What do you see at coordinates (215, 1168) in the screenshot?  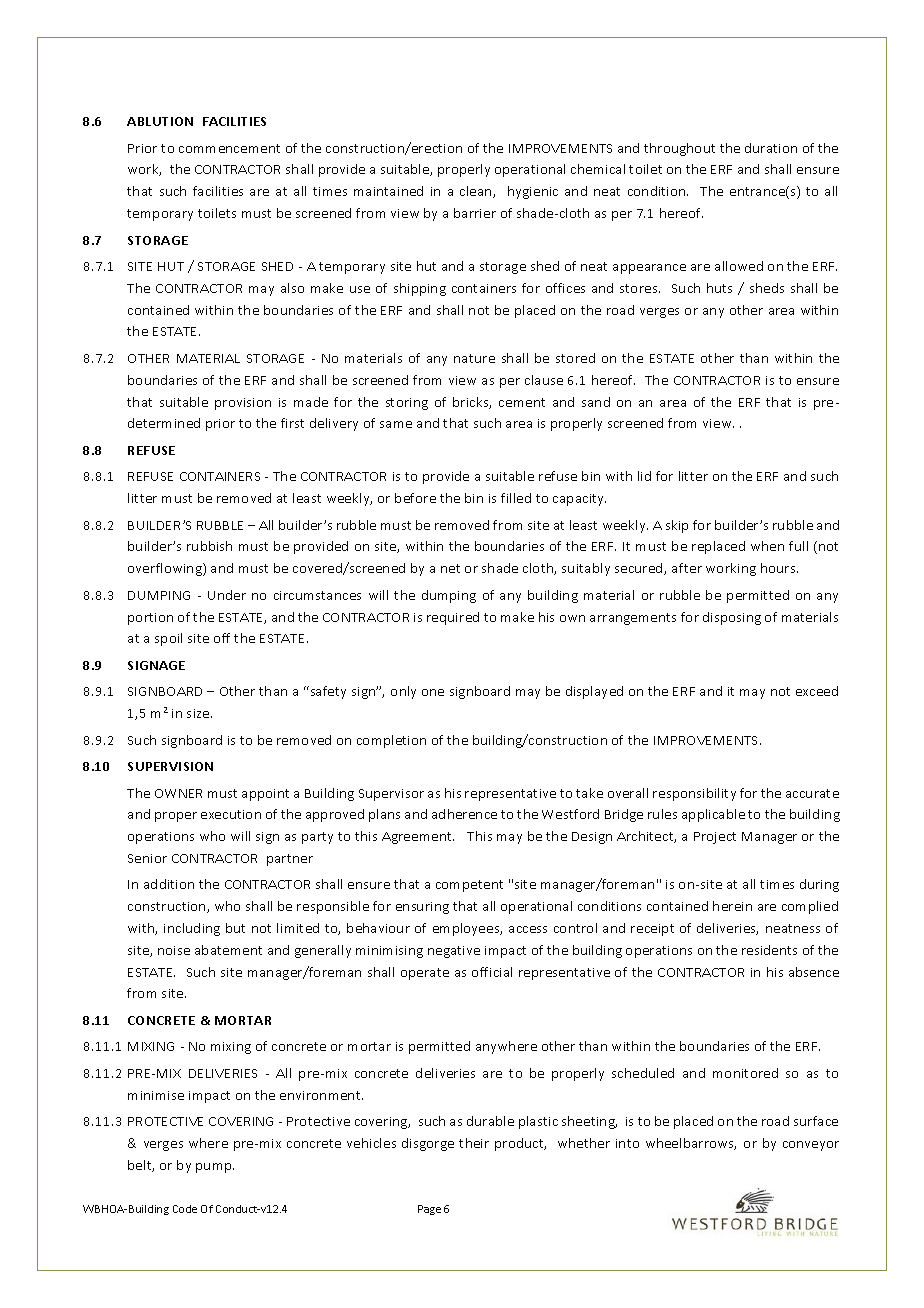 I see `pump` at bounding box center [215, 1168].
